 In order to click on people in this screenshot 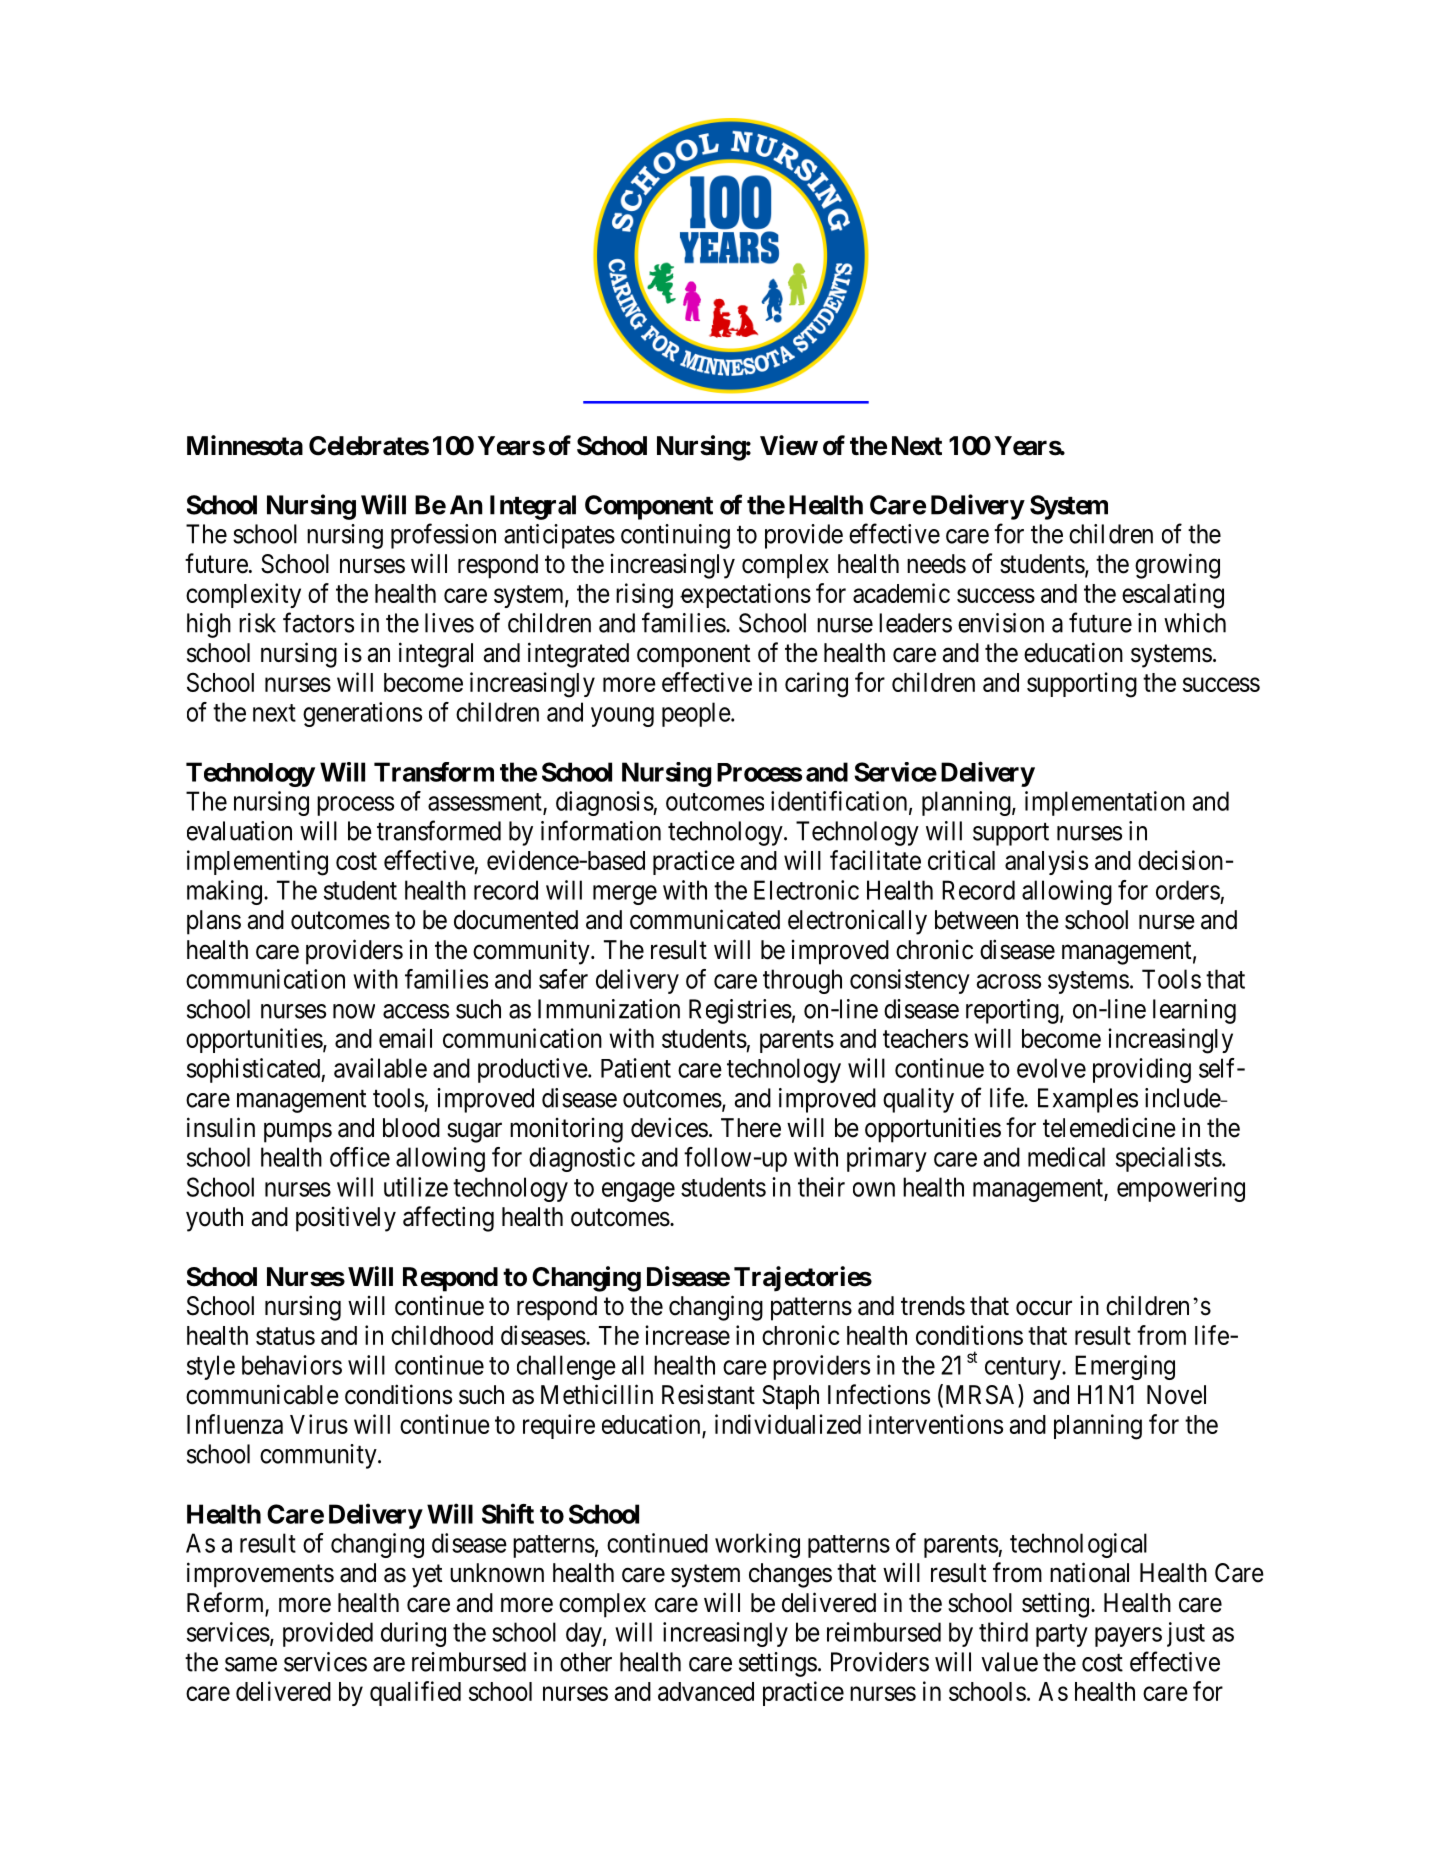, I will do `click(696, 714)`.
